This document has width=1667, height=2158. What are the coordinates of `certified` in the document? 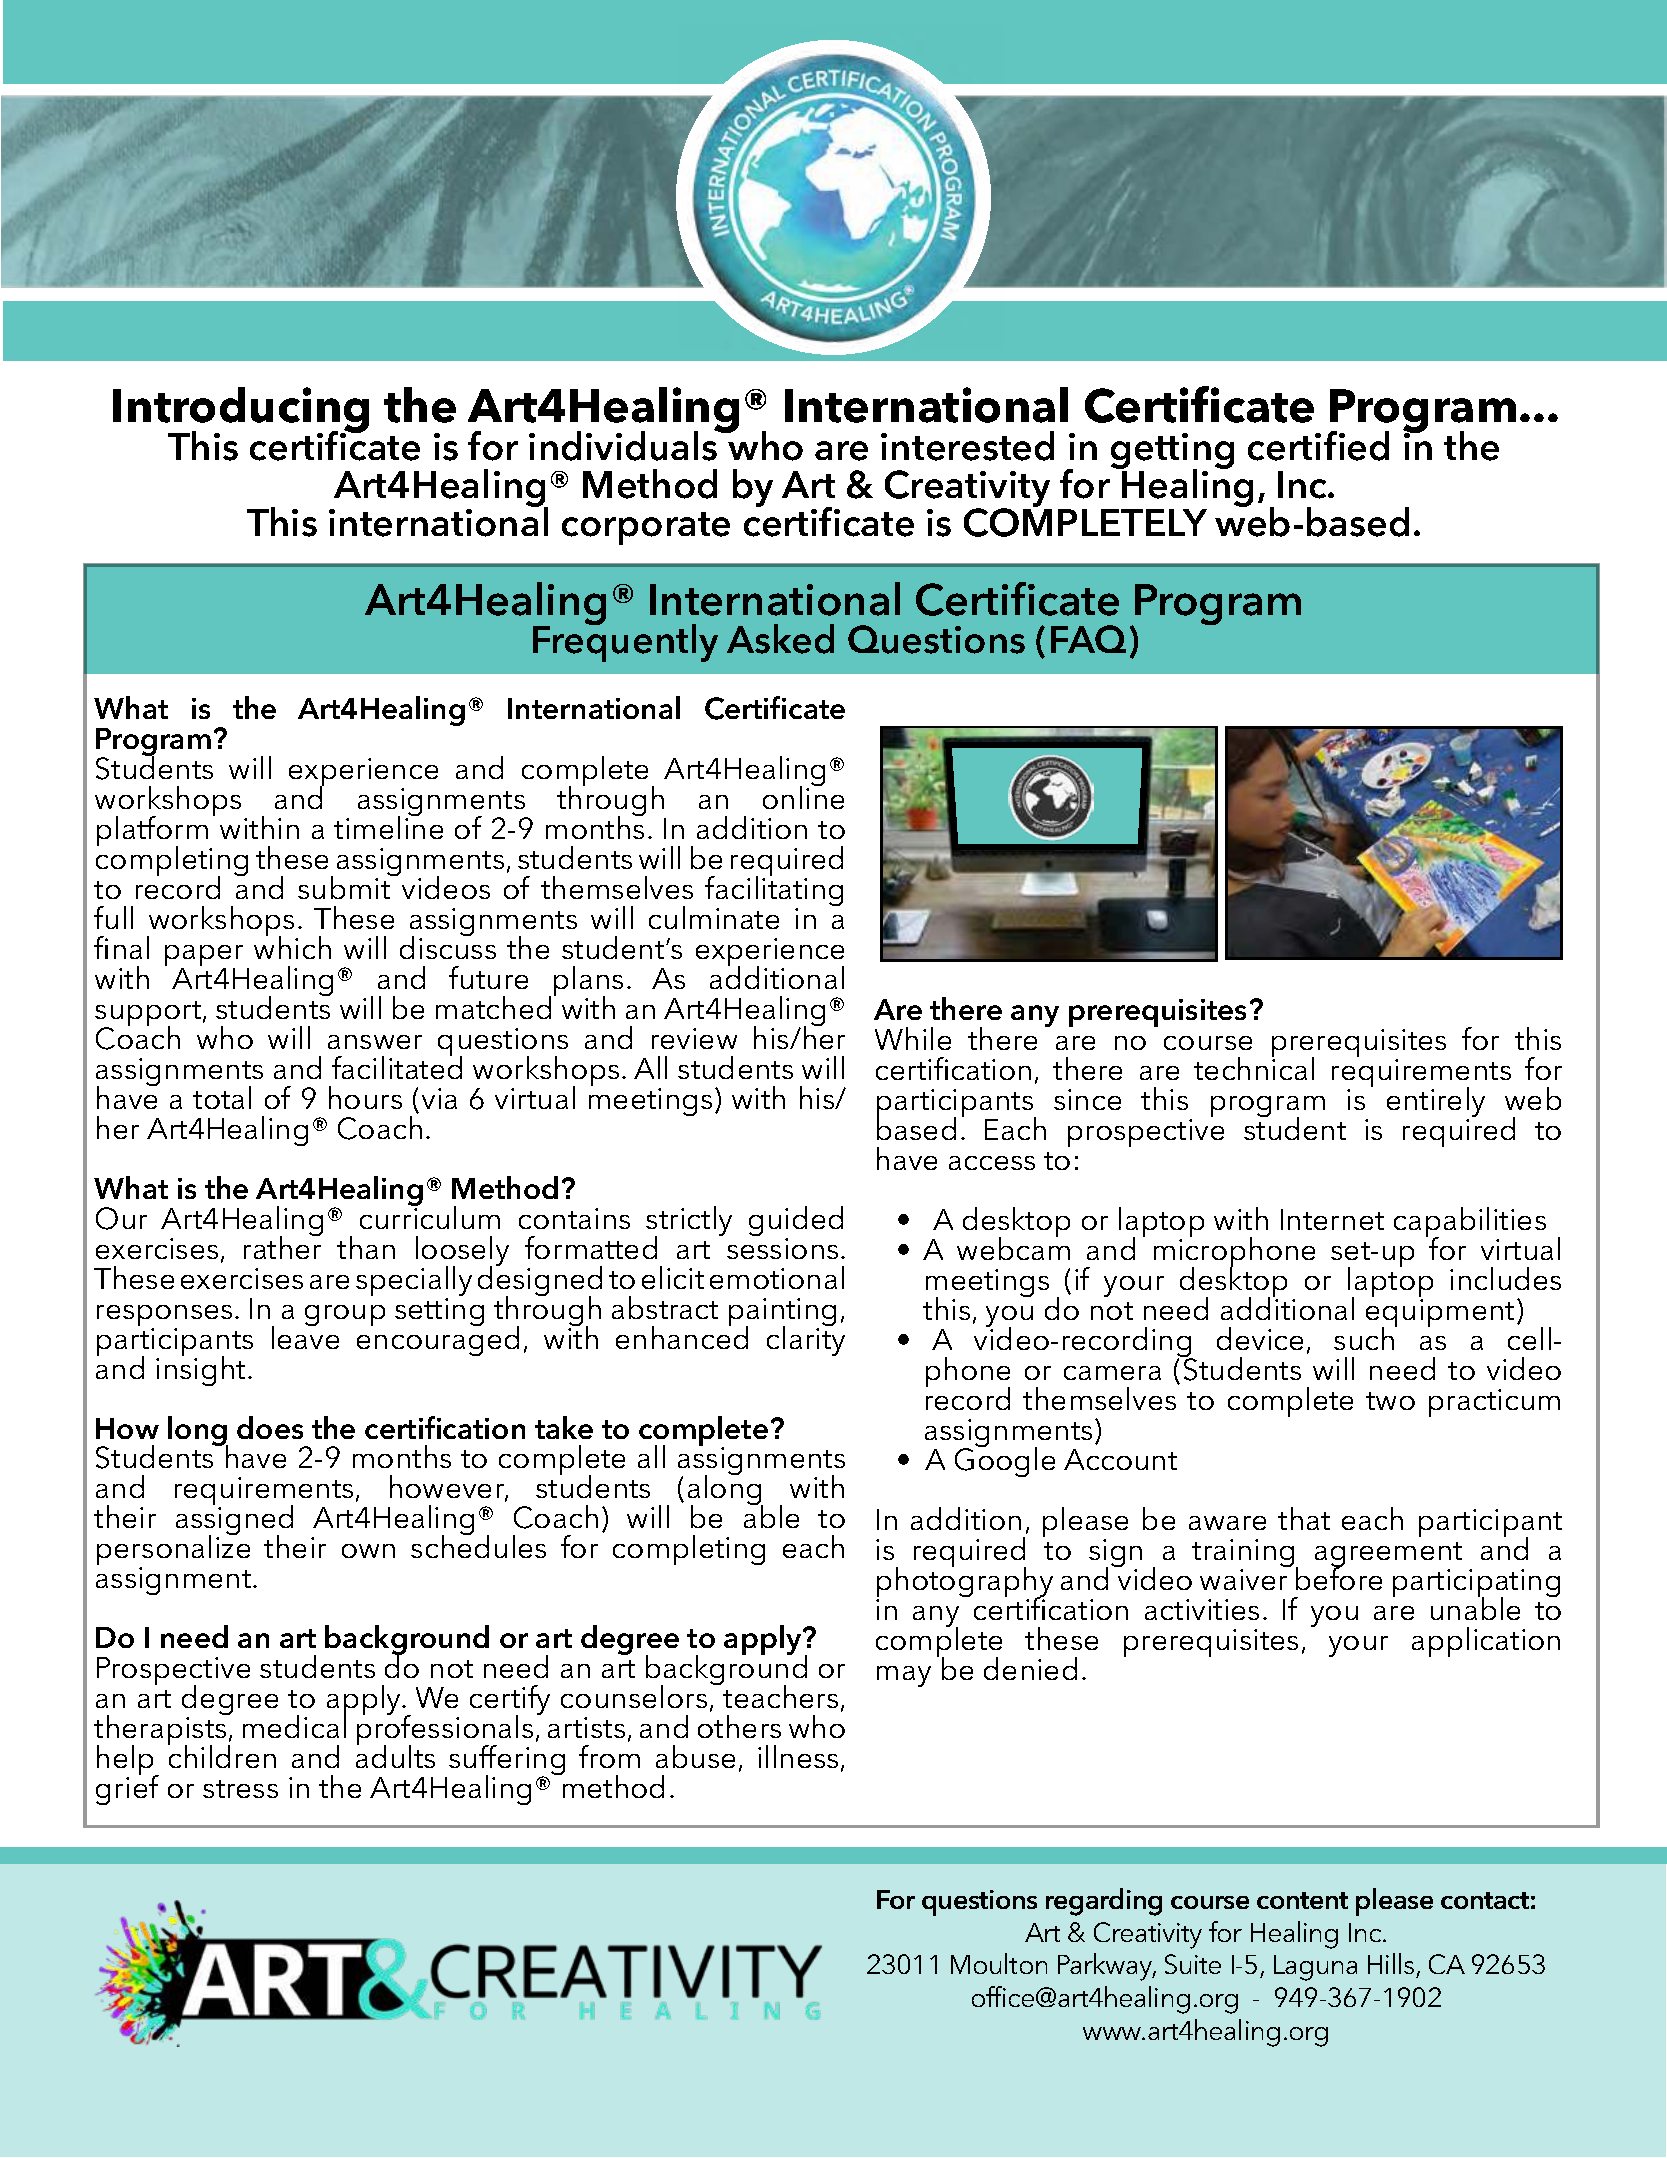 It's located at (1318, 446).
